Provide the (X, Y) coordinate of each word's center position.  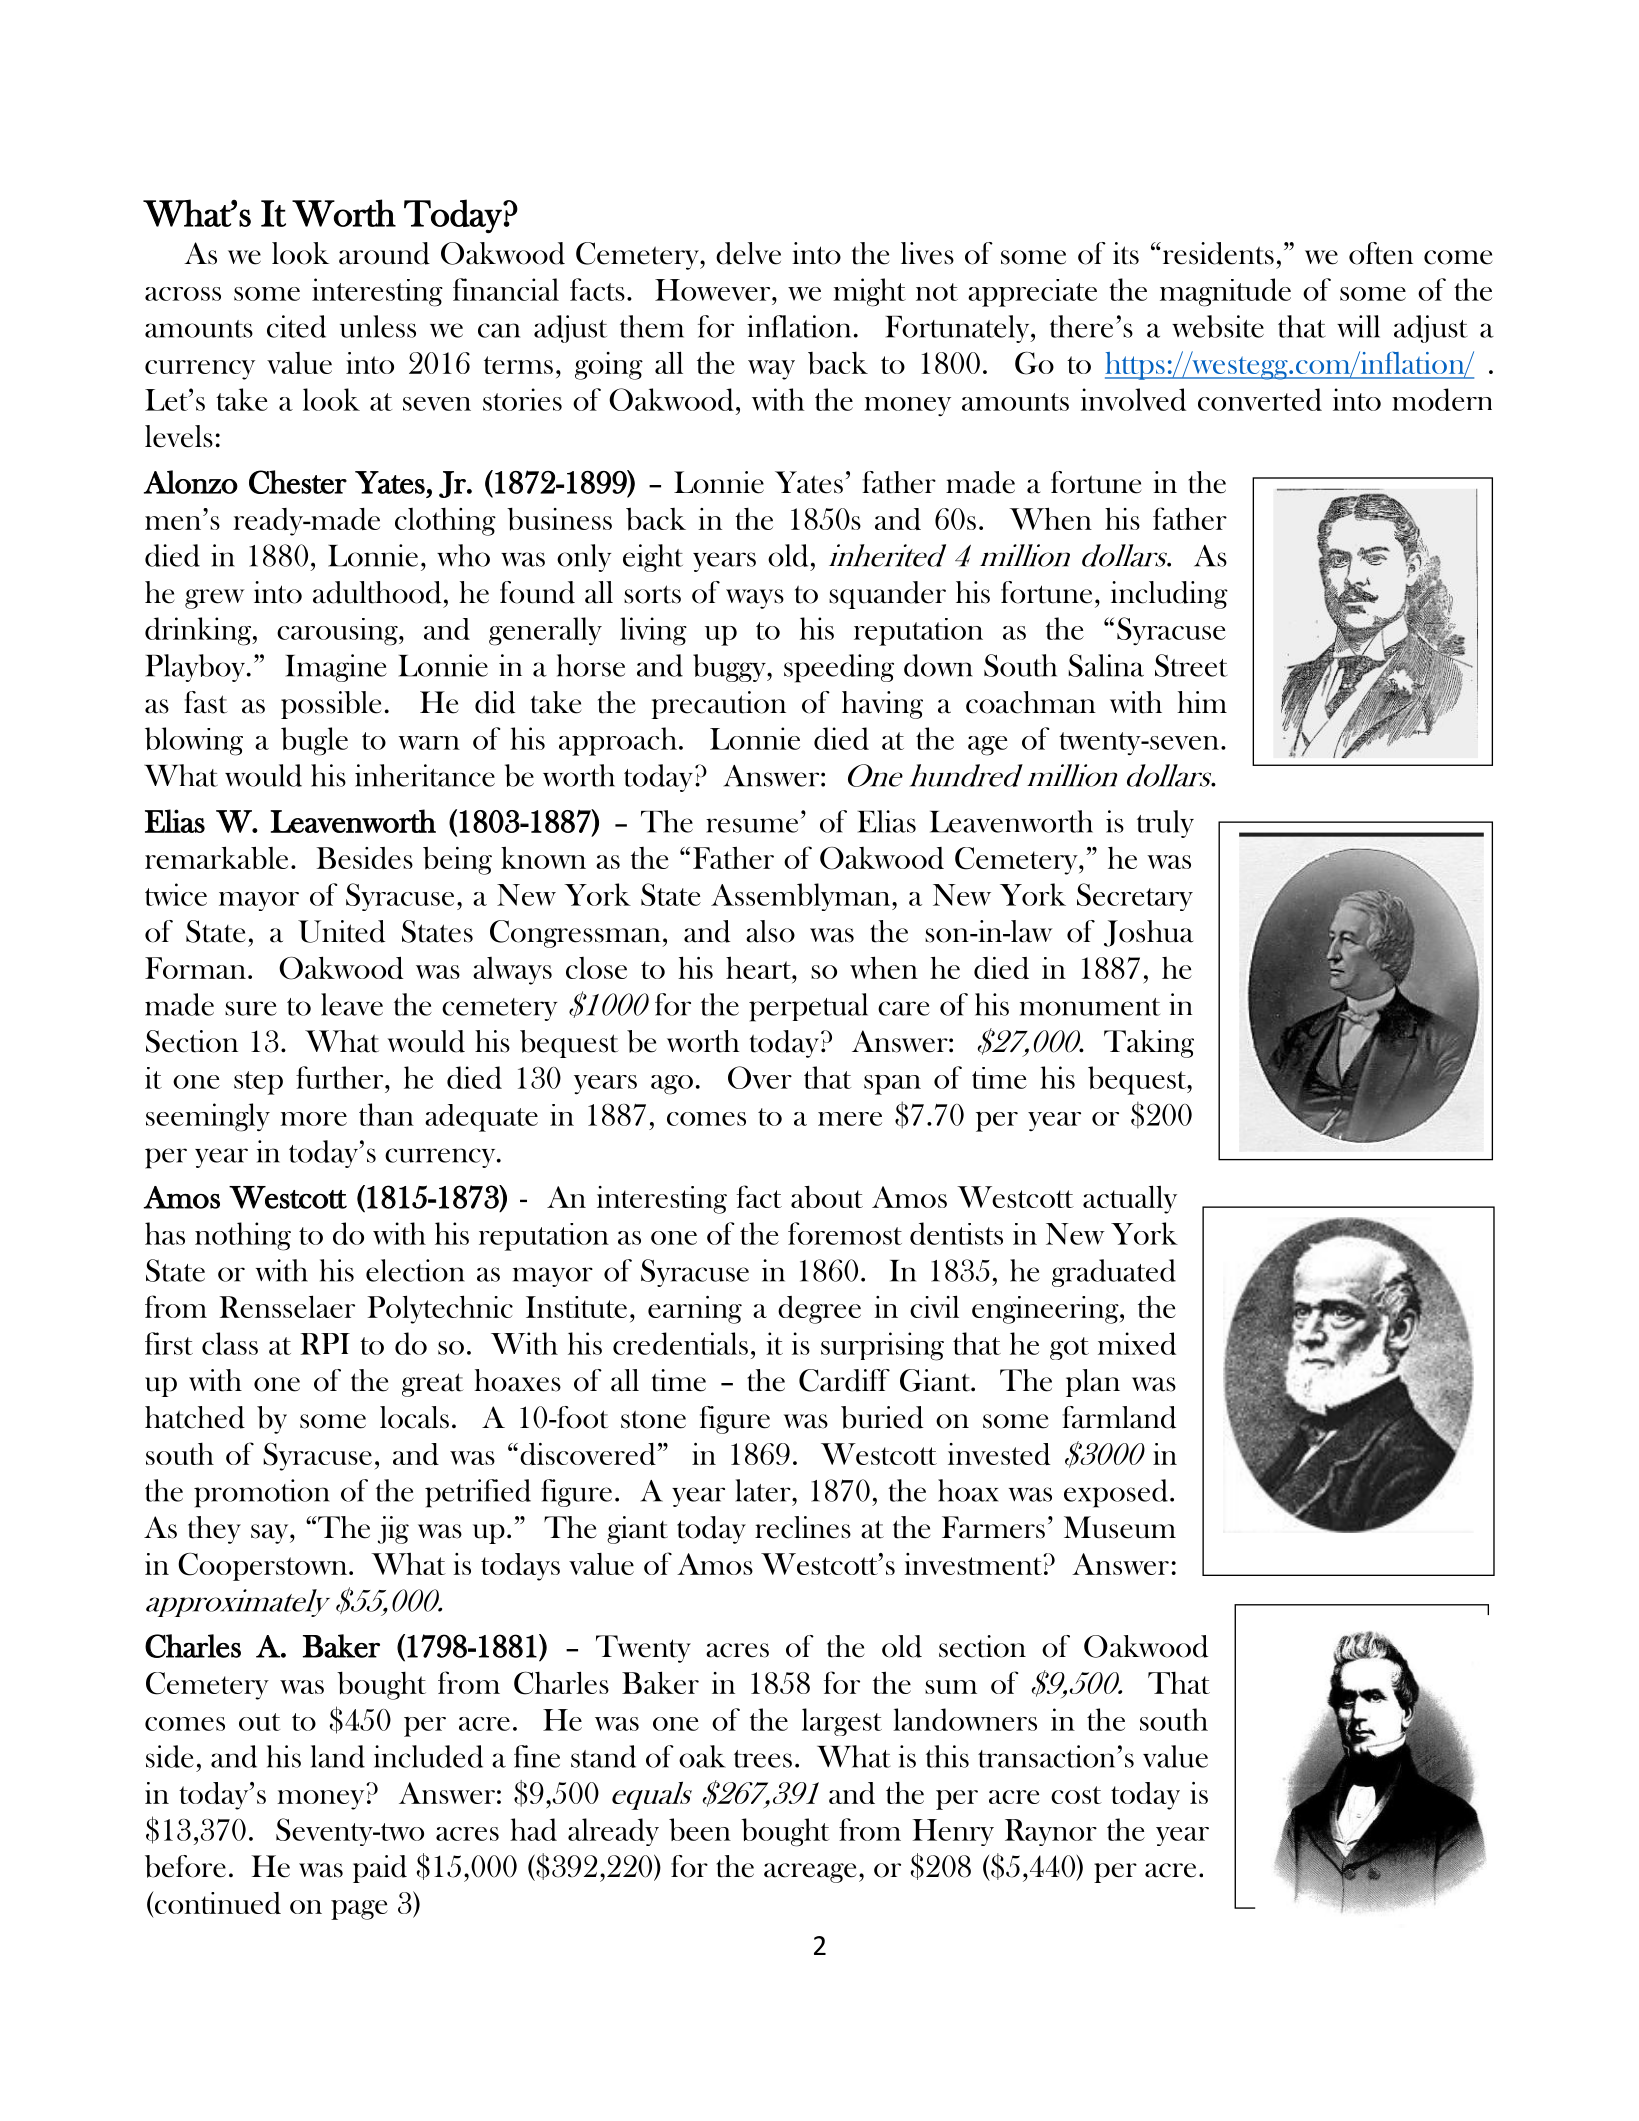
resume (752, 825)
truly (1165, 824)
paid (380, 1869)
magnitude (1225, 292)
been (700, 1829)
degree (819, 1310)
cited (296, 326)
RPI (325, 1344)
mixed (1137, 1343)
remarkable (216, 857)
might (869, 292)
